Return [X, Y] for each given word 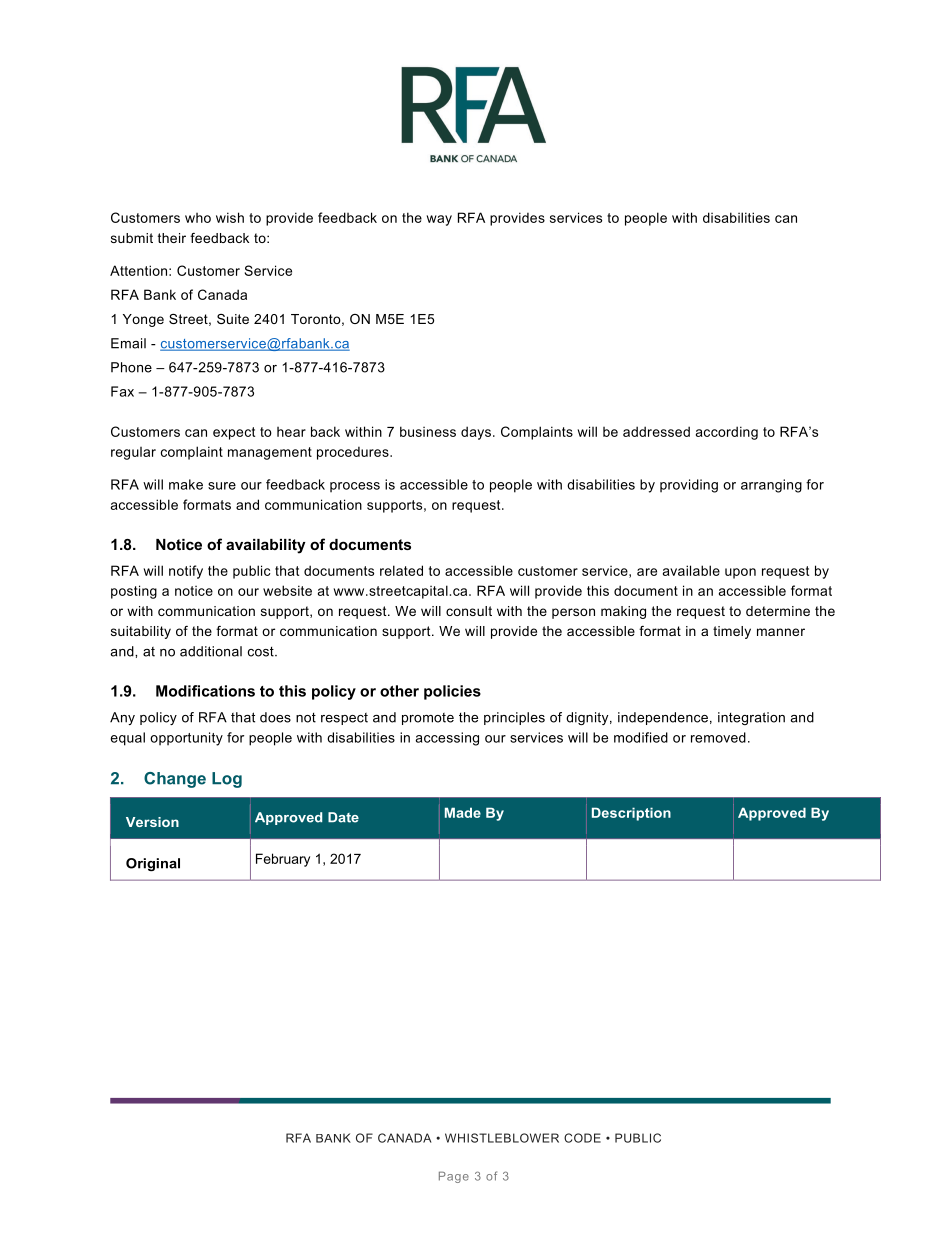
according [727, 433]
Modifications [205, 691]
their [172, 238]
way [439, 220]
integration [751, 718]
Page [454, 1177]
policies [452, 692]
